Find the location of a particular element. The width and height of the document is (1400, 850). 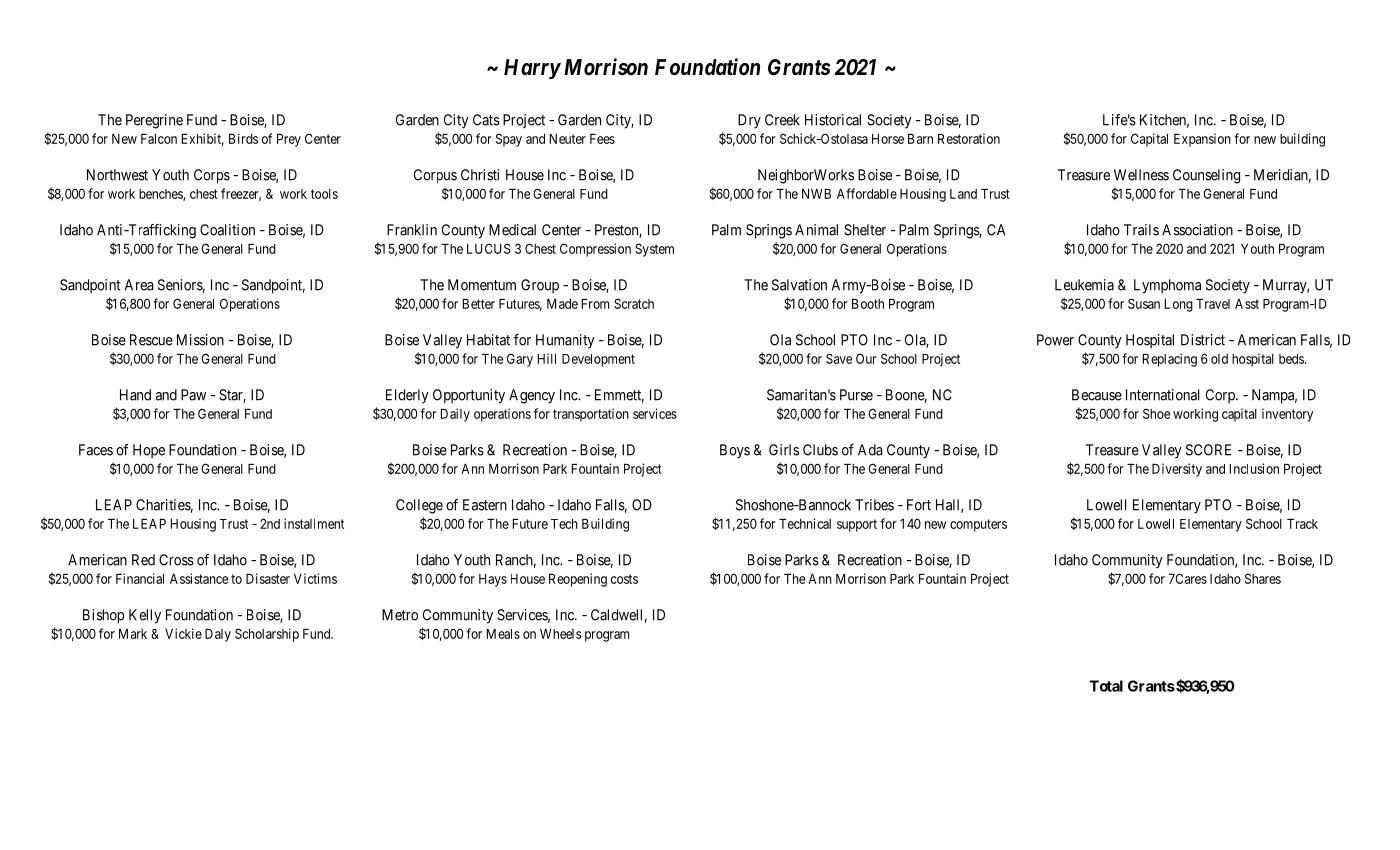

Expansion is located at coordinates (1202, 140).
